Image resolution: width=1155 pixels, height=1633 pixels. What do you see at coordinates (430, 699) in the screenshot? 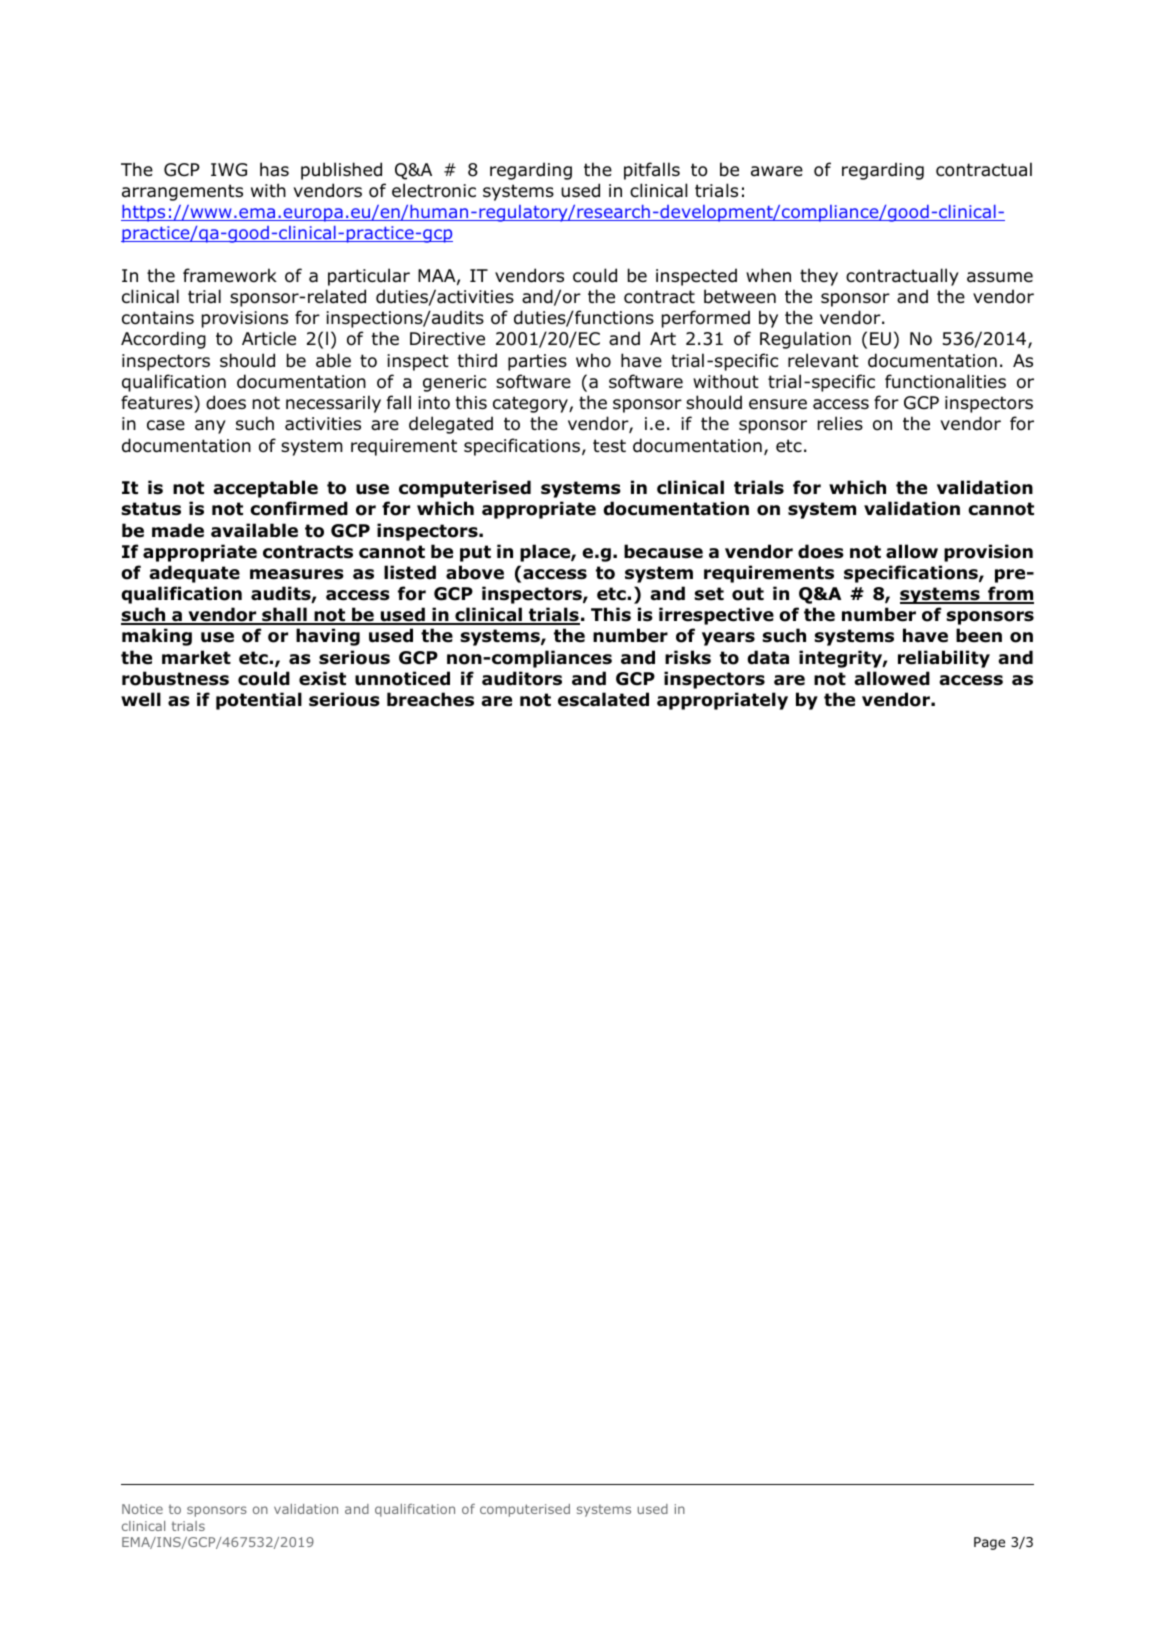
I see `breaches` at bounding box center [430, 699].
